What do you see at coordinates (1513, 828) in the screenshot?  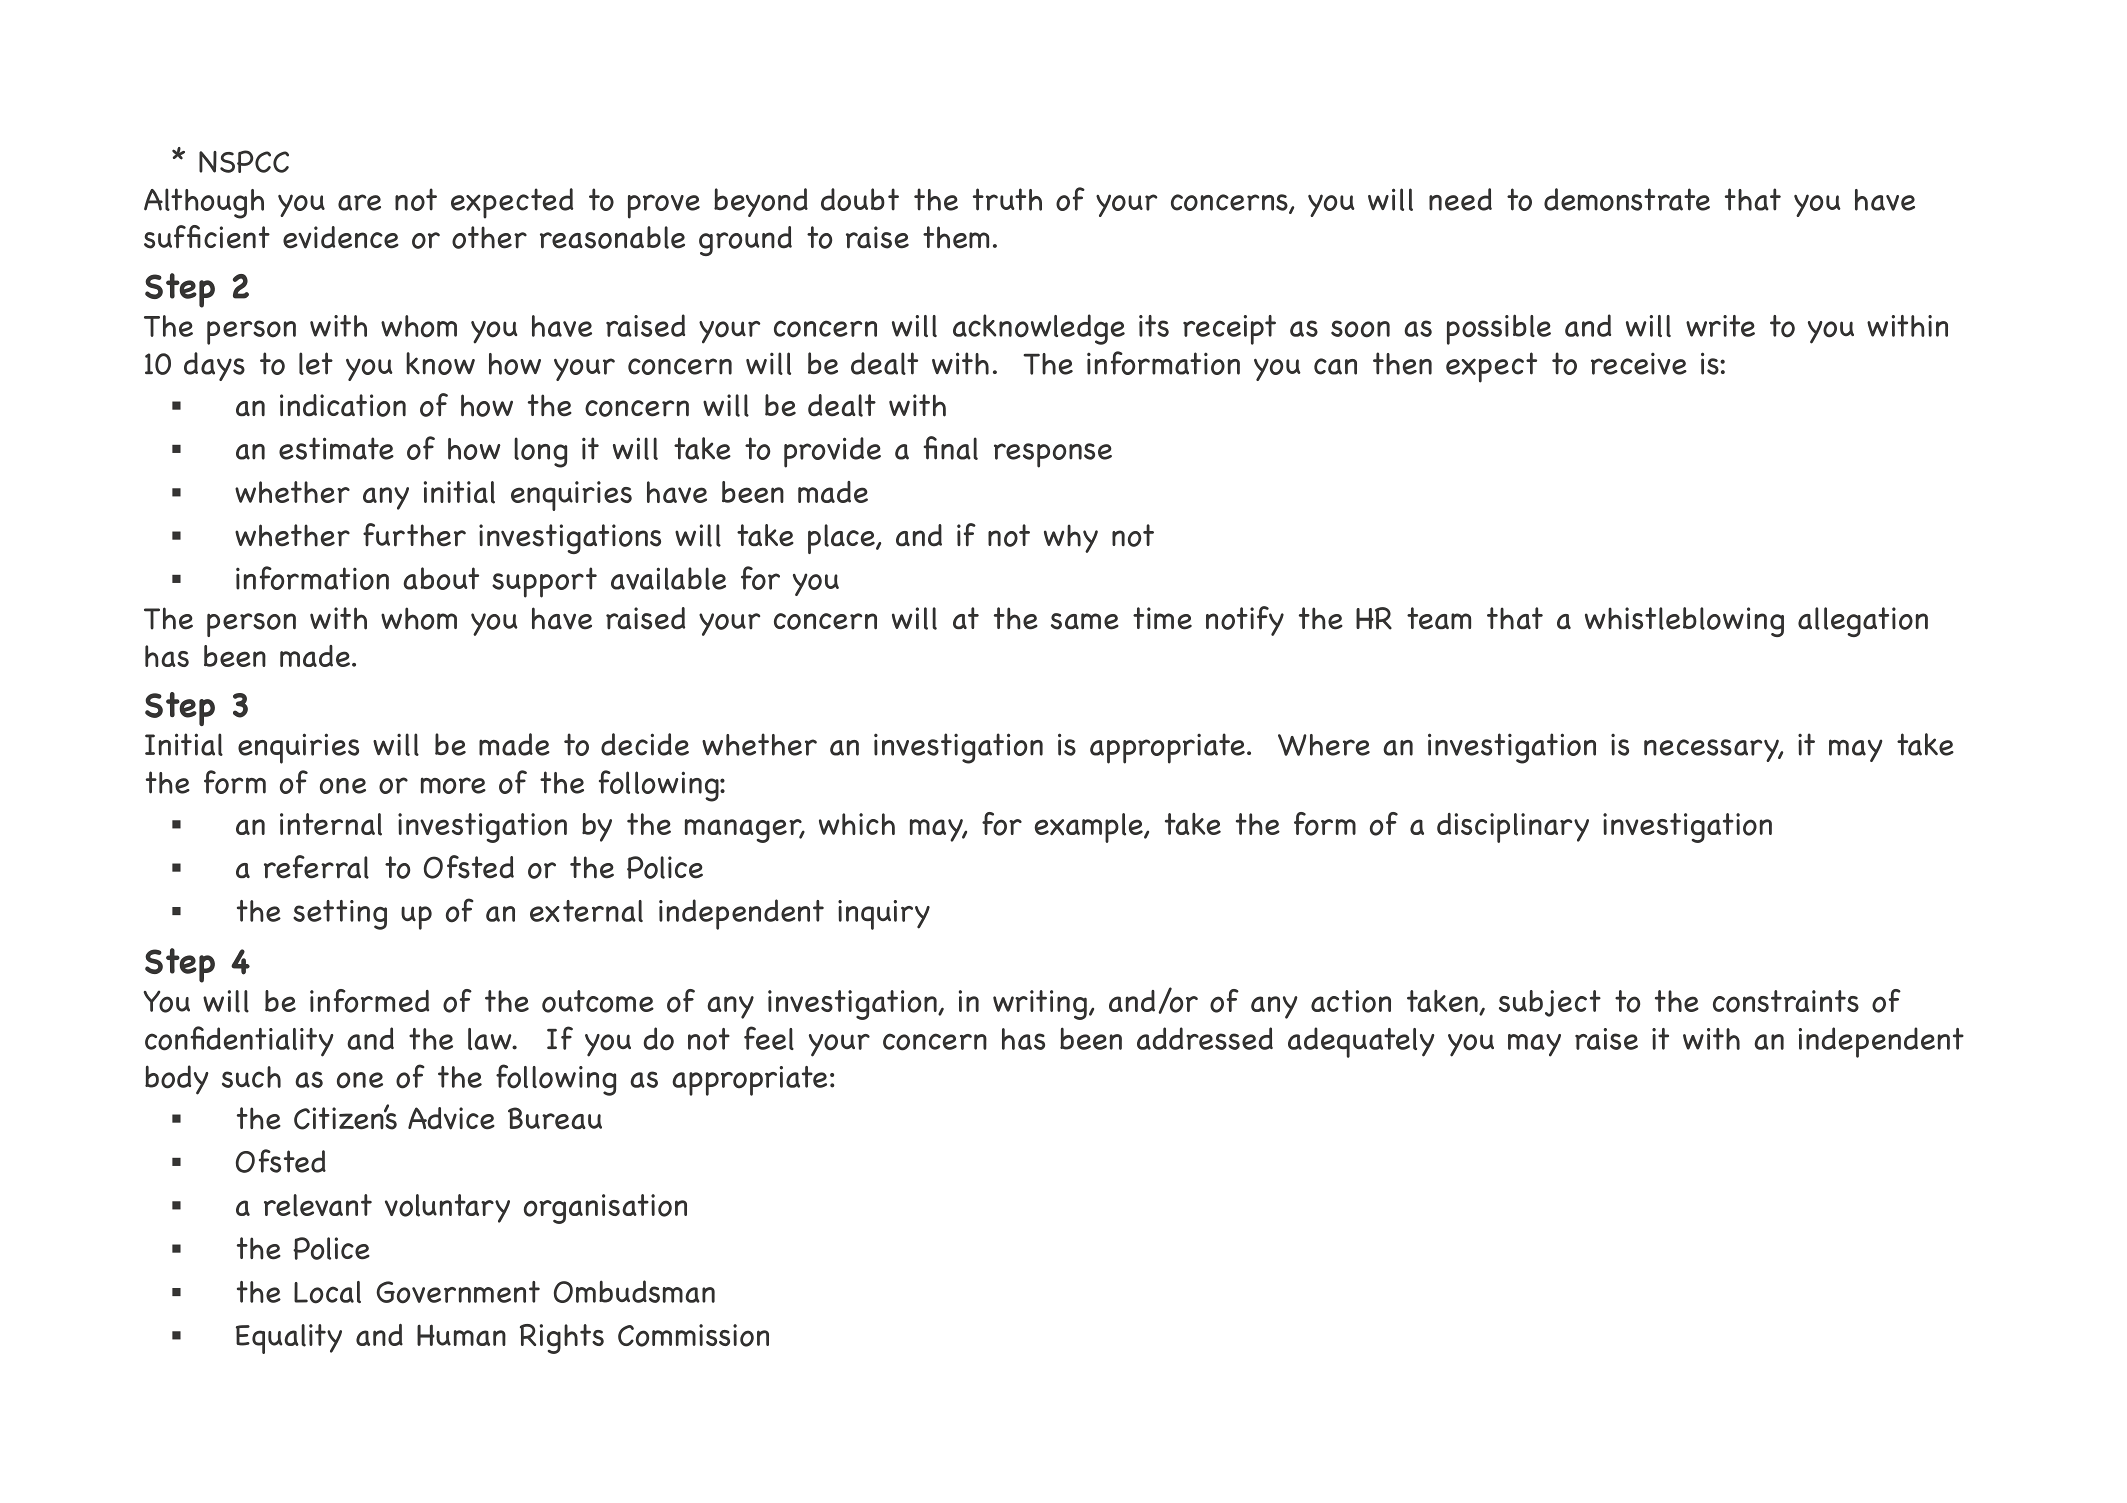 I see `disciplinary` at bounding box center [1513, 828].
